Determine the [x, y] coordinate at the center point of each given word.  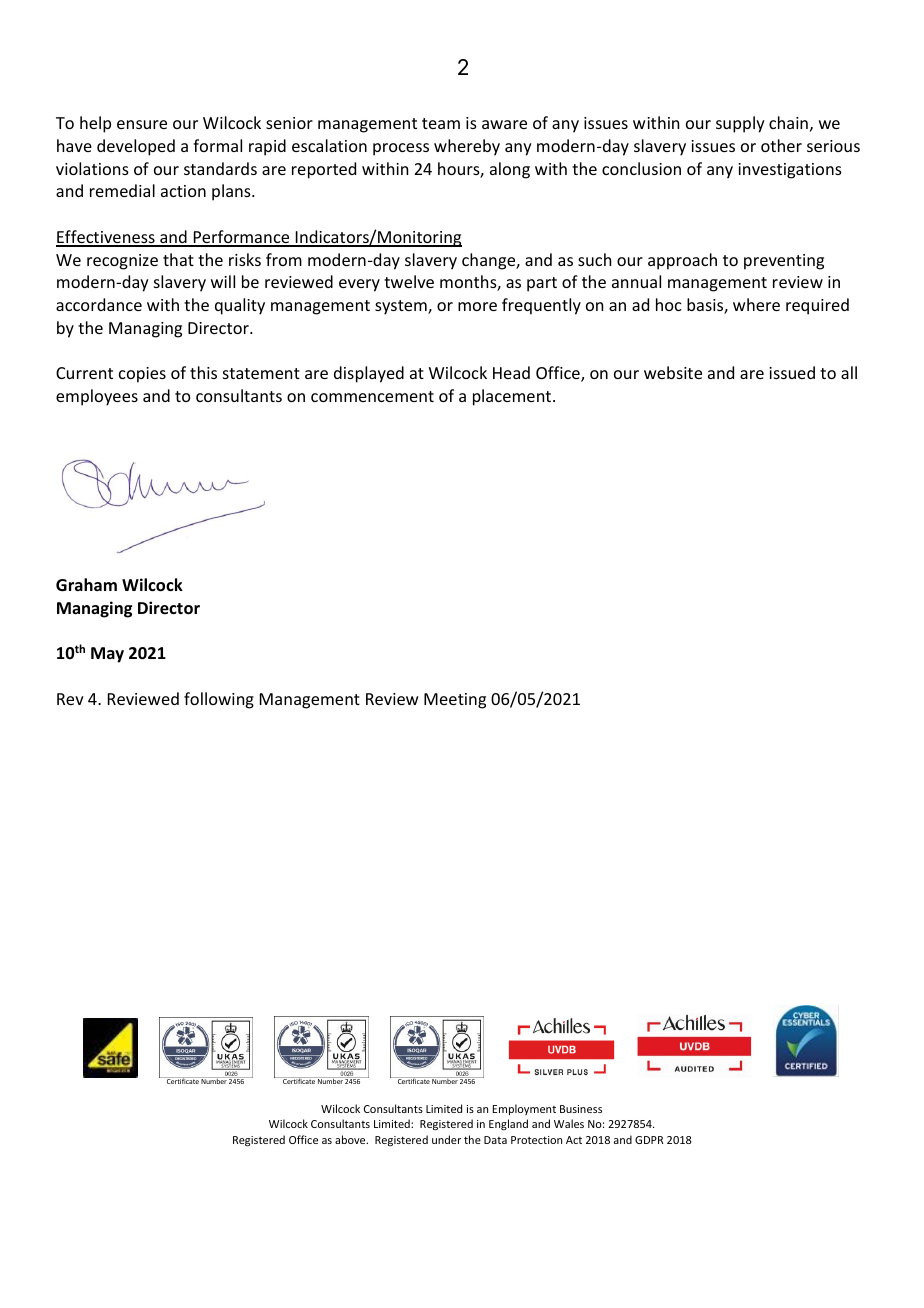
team [441, 123]
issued [792, 372]
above [351, 1139]
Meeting [455, 701]
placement [513, 397]
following [219, 700]
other [781, 145]
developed [136, 147]
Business [581, 1109]
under [446, 1139]
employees [97, 397]
